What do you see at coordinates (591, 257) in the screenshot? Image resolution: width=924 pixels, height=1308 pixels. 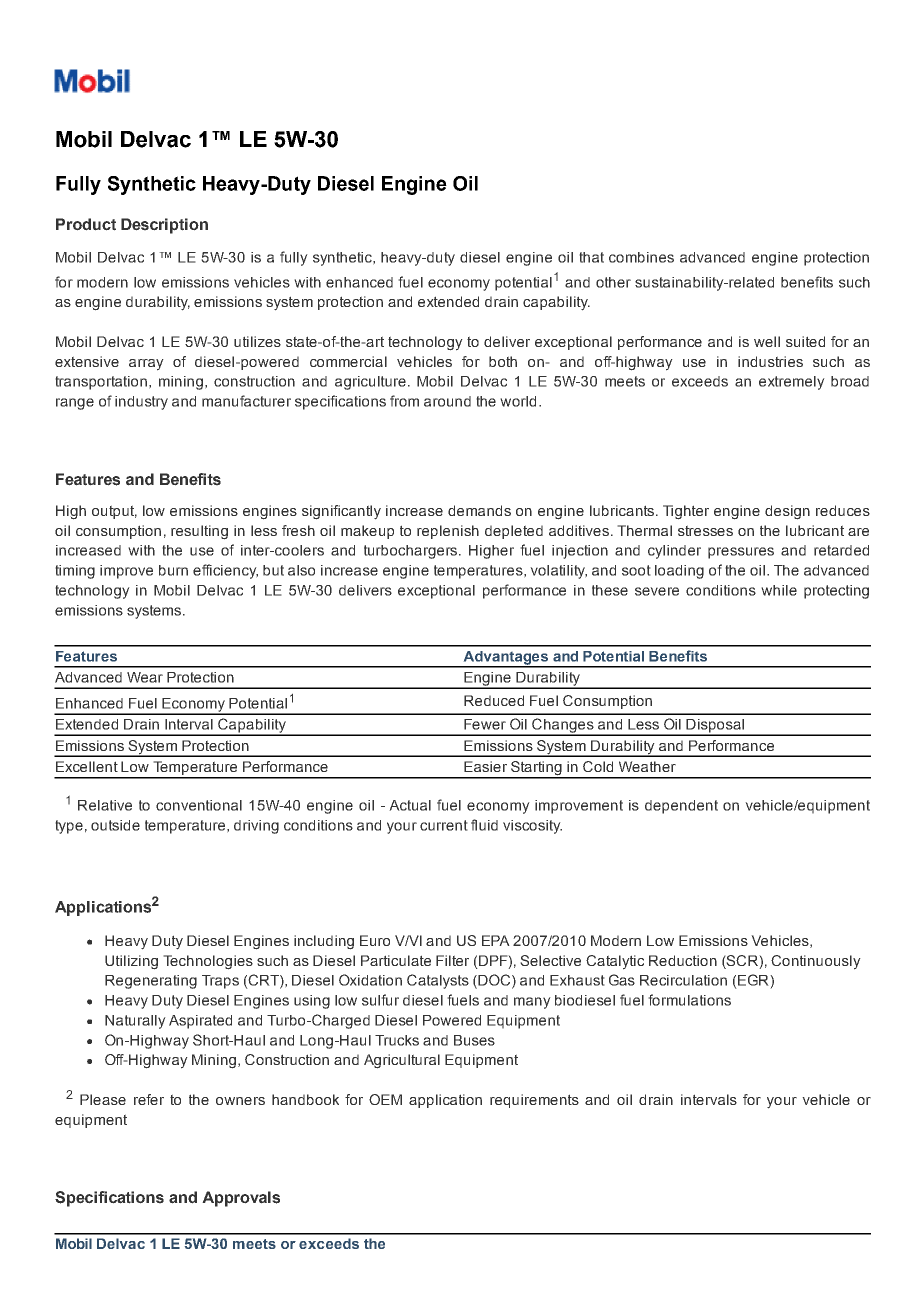 I see `that` at bounding box center [591, 257].
